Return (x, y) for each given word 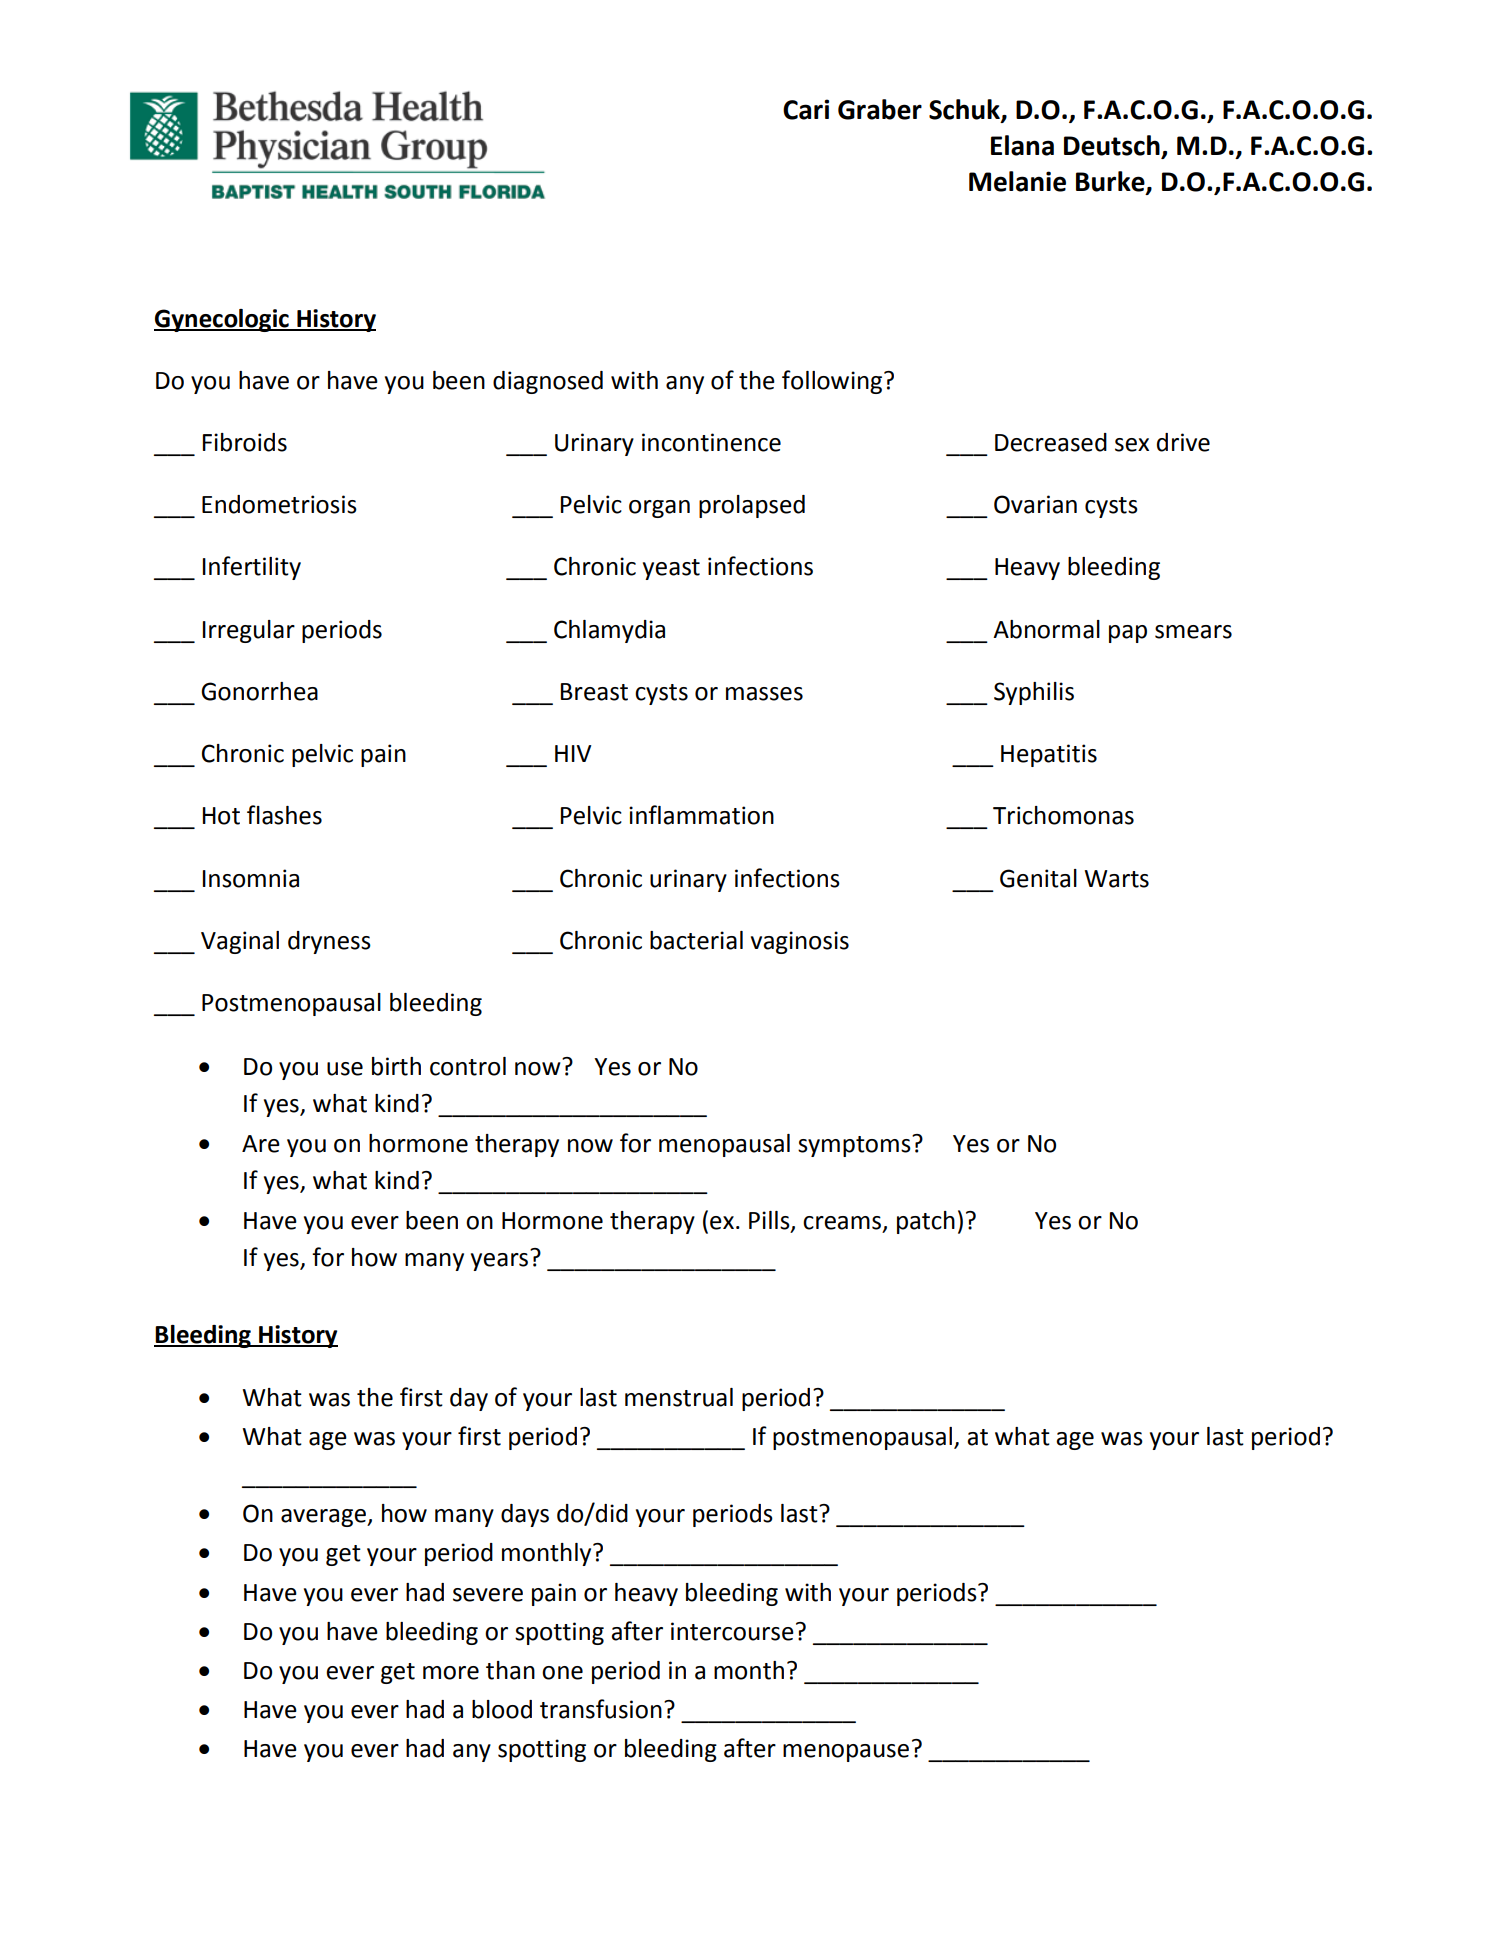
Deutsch (1113, 146)
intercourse (732, 1631)
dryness (329, 942)
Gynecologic (222, 320)
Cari (806, 109)
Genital (1038, 878)
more (451, 1673)
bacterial (696, 940)
